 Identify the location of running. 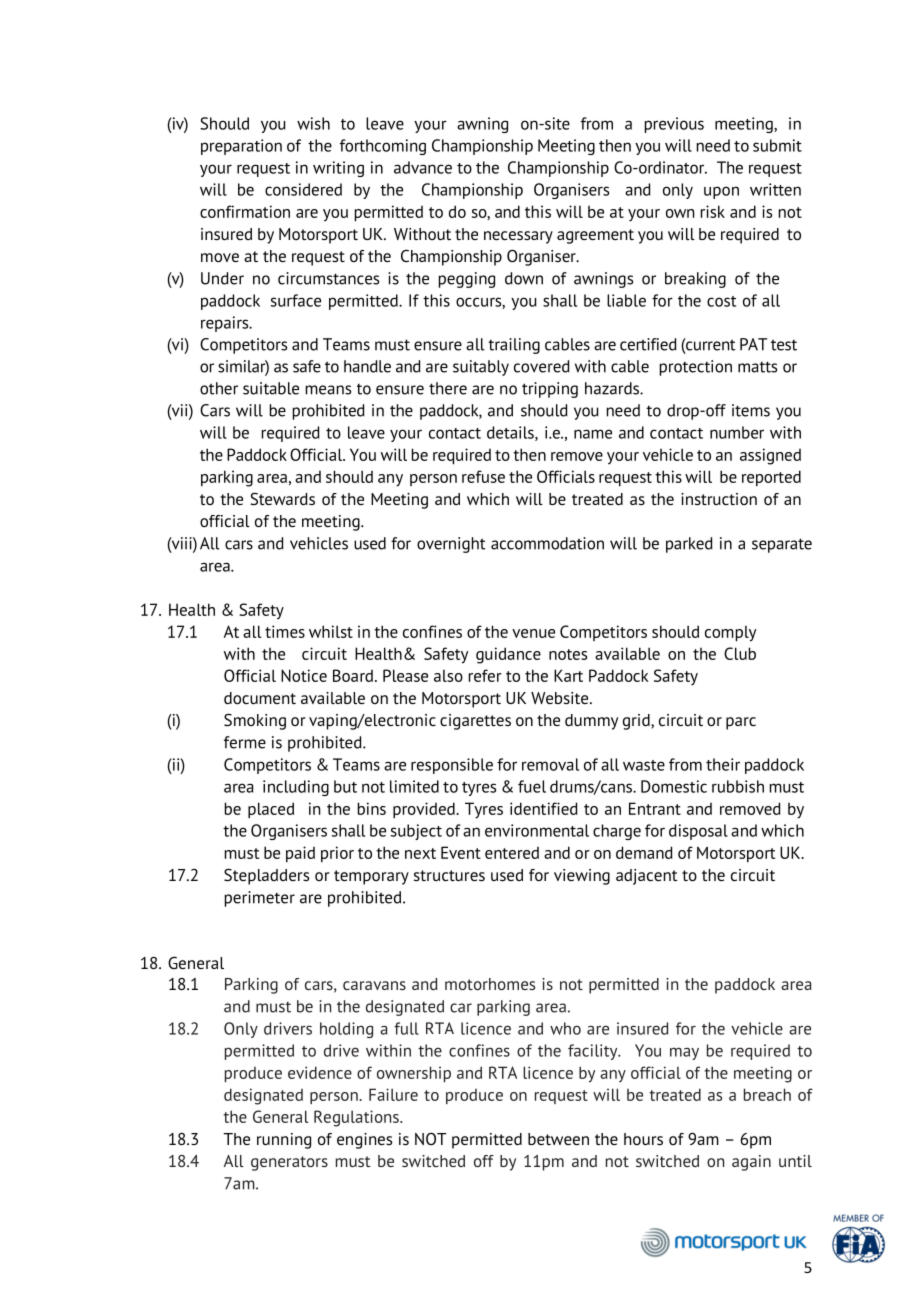
(284, 1141).
